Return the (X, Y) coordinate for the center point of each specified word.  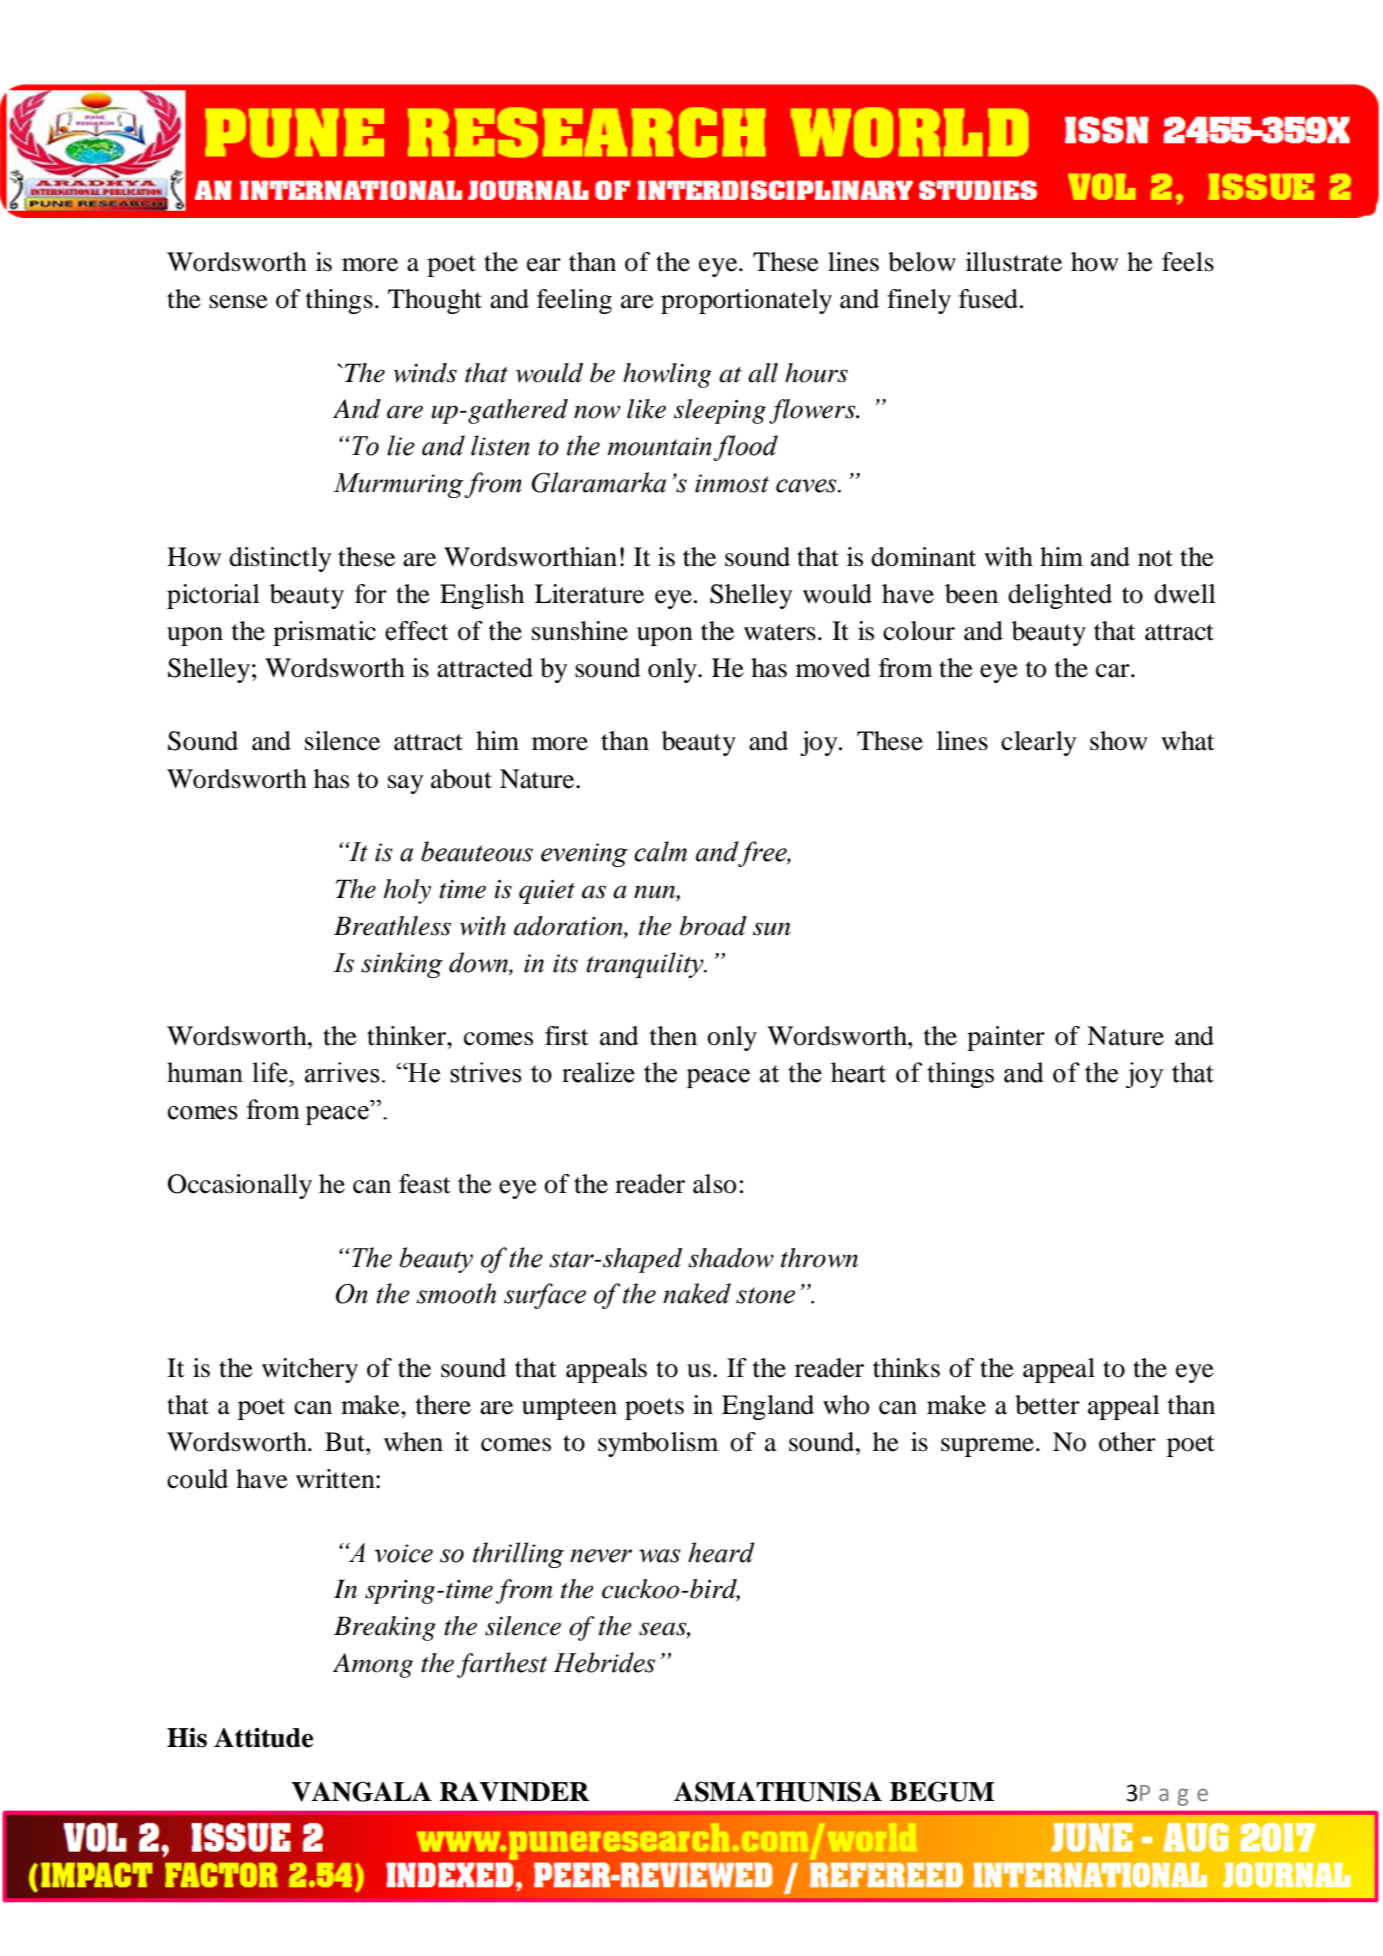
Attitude (263, 1737)
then (673, 1036)
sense (238, 302)
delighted (1060, 596)
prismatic (324, 633)
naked (697, 1293)
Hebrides (604, 1662)
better (1047, 1405)
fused (988, 299)
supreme (987, 1447)
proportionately (746, 301)
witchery (310, 1370)
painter (1006, 1038)
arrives (342, 1072)
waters (780, 632)
